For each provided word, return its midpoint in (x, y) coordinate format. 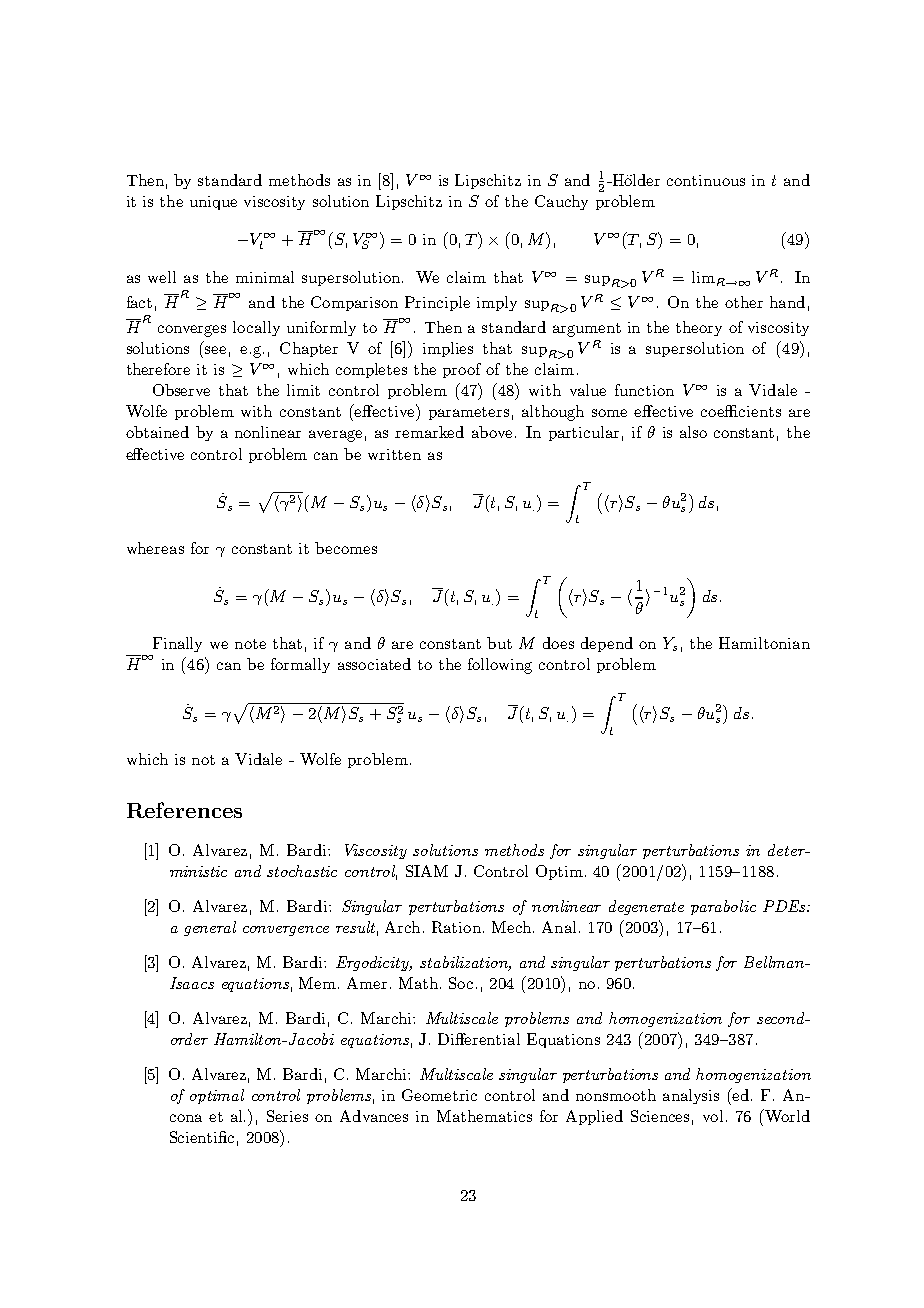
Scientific (202, 1137)
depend (607, 644)
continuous (706, 180)
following (500, 666)
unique (213, 203)
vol (713, 1116)
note (250, 644)
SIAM (427, 871)
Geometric (439, 1095)
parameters (469, 413)
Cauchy (561, 202)
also (693, 432)
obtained (157, 432)
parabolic (723, 907)
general (210, 928)
